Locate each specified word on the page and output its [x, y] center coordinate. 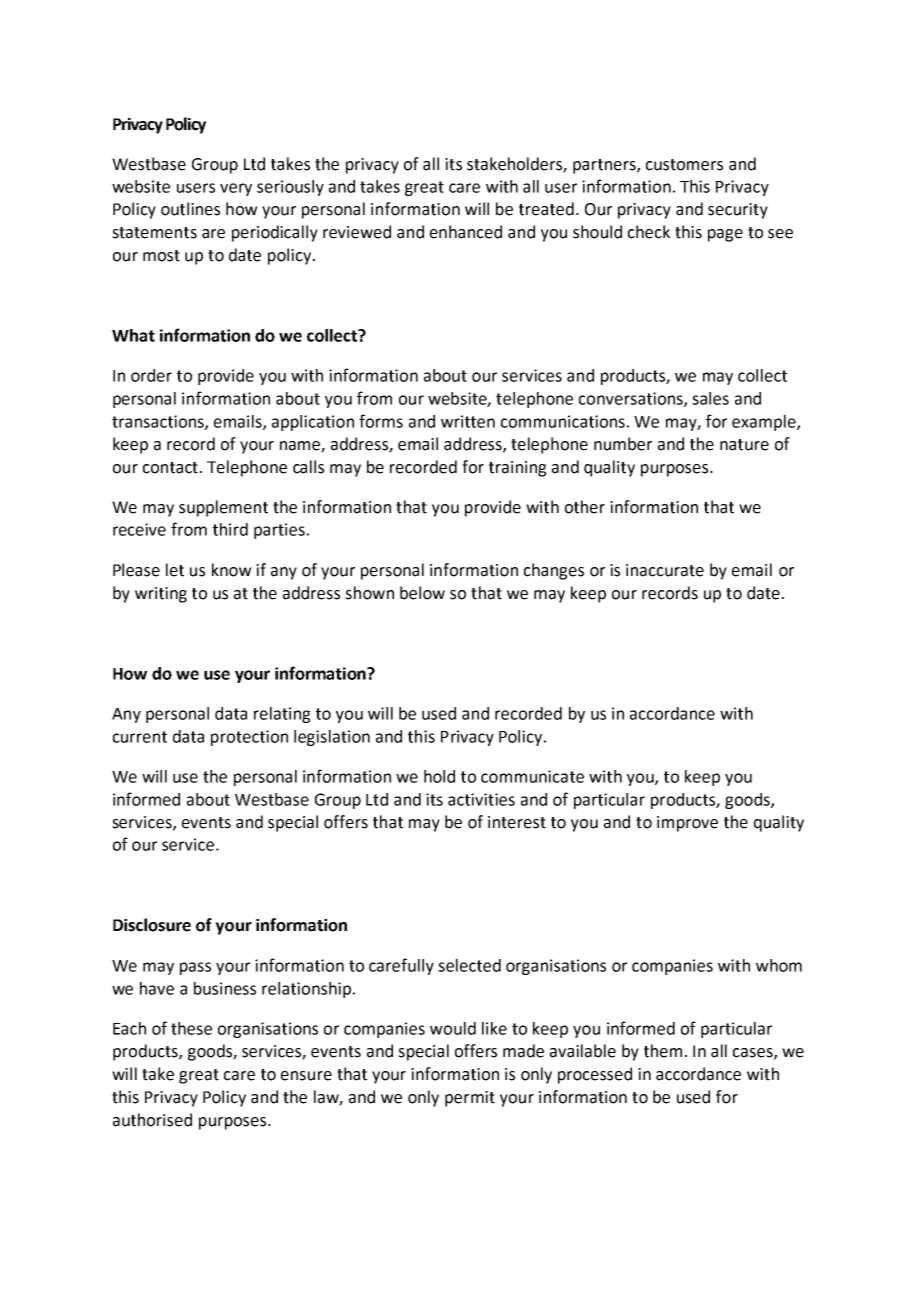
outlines [190, 209]
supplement [223, 508]
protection [249, 738]
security [738, 211]
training [517, 469]
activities [481, 799]
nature [744, 445]
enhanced [466, 232]
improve [687, 824]
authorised [152, 1120]
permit [470, 1099]
